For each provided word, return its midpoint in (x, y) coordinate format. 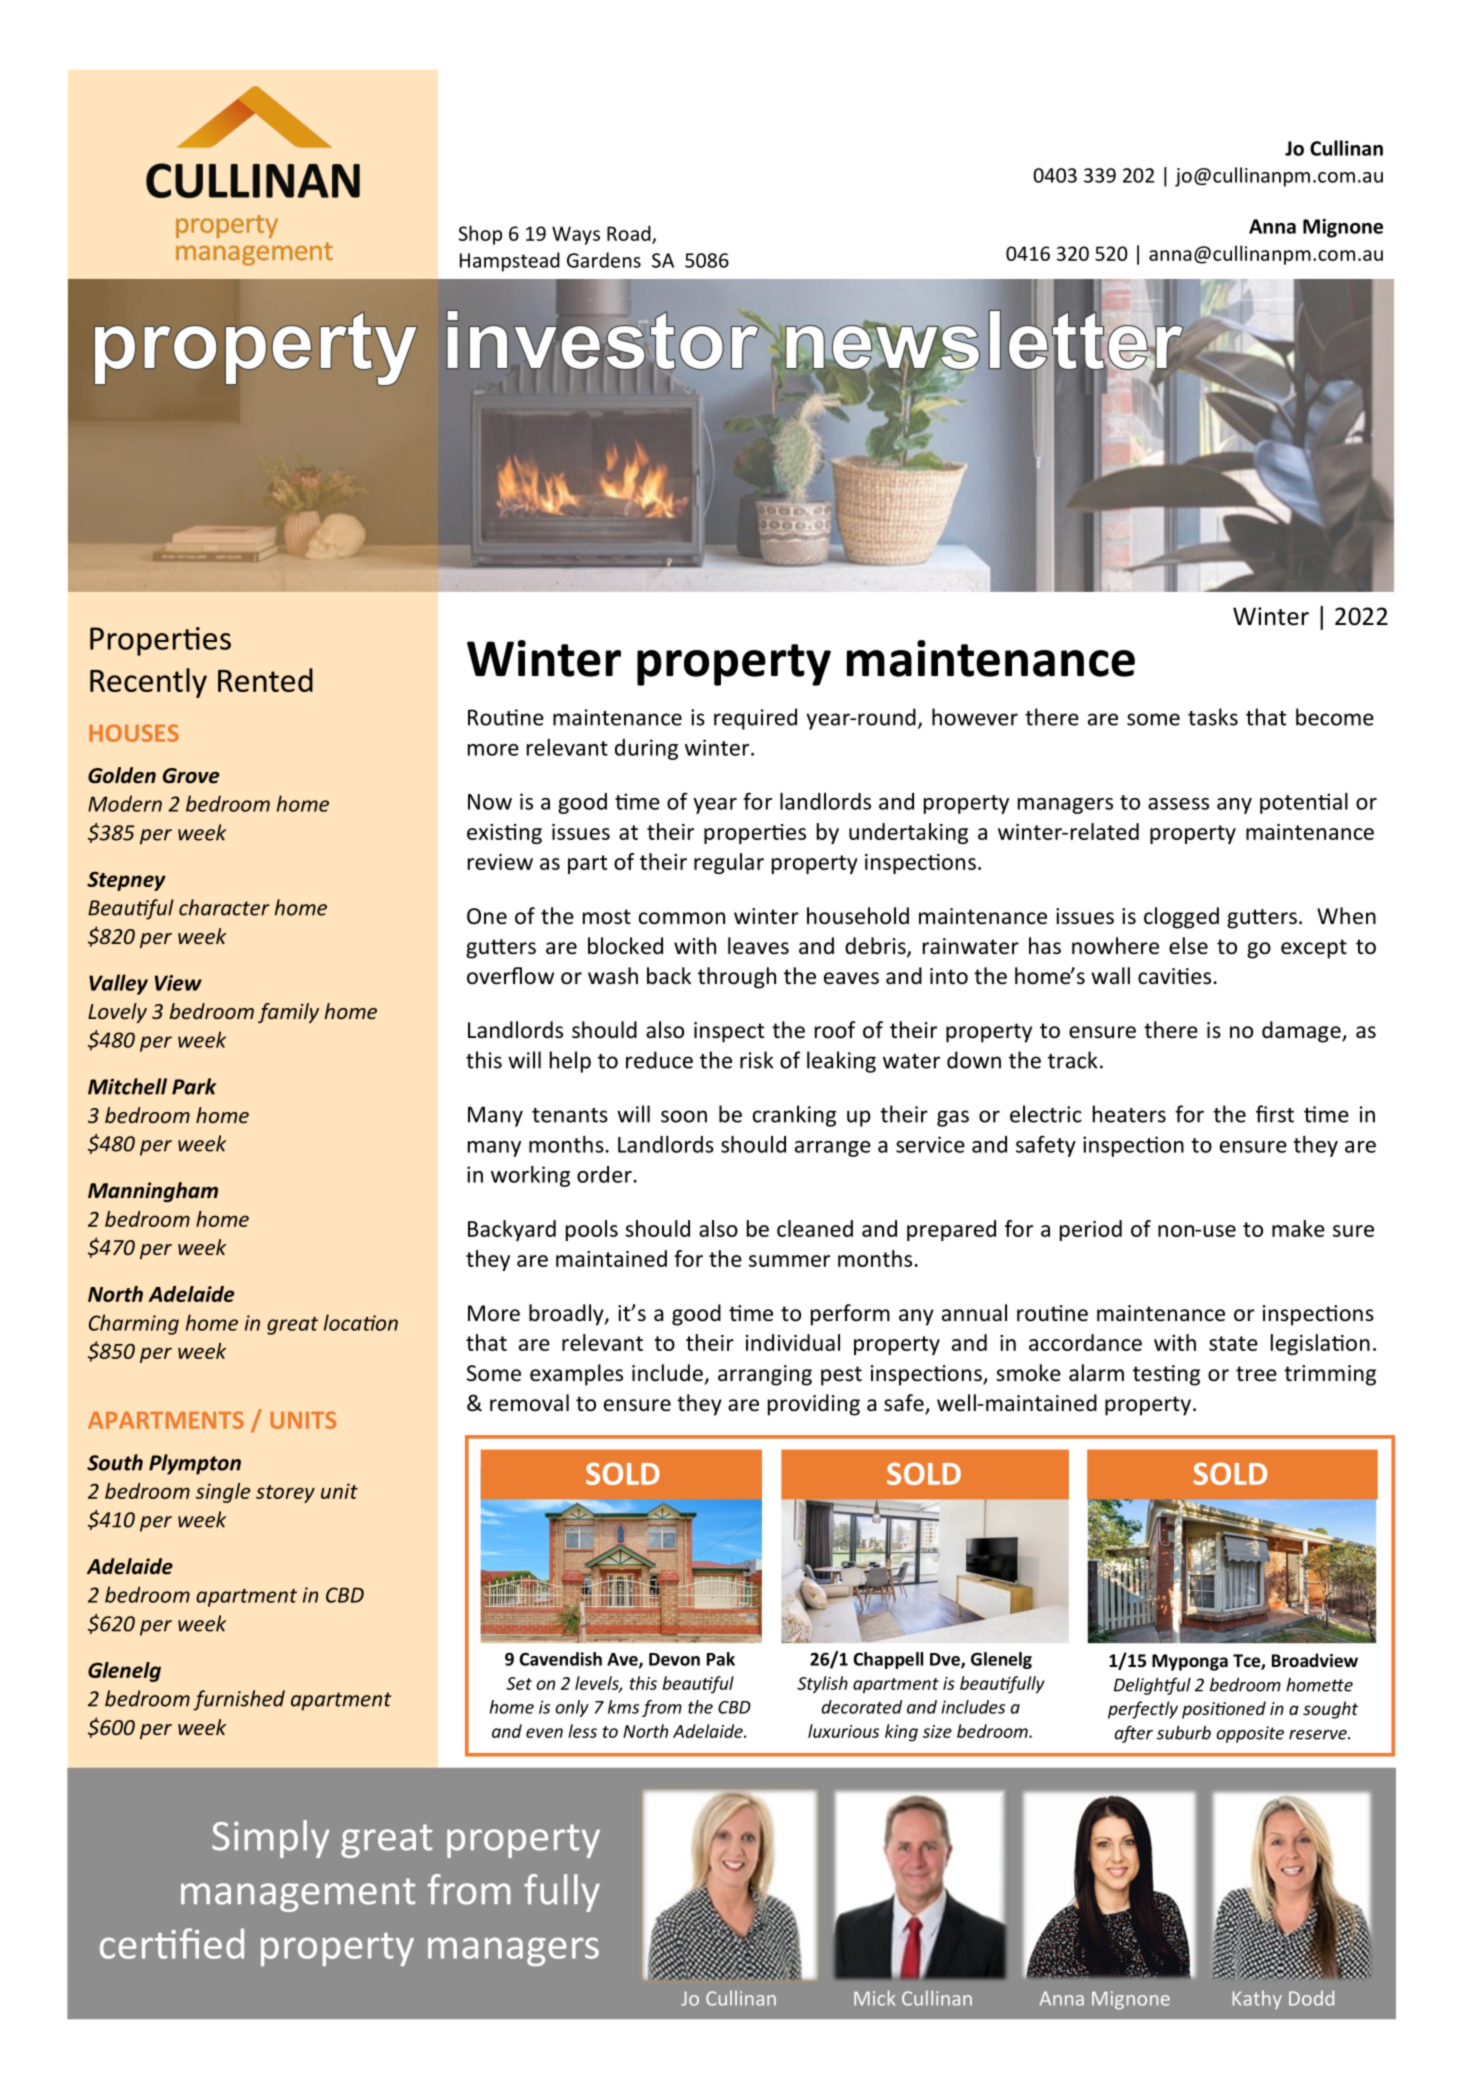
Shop (480, 235)
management (298, 1895)
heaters (1129, 1114)
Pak (721, 1659)
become (1335, 717)
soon (684, 1116)
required (755, 719)
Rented (265, 680)
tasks (1213, 717)
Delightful (1152, 1686)
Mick (874, 1998)
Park (194, 1086)
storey (285, 1494)
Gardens (604, 260)
